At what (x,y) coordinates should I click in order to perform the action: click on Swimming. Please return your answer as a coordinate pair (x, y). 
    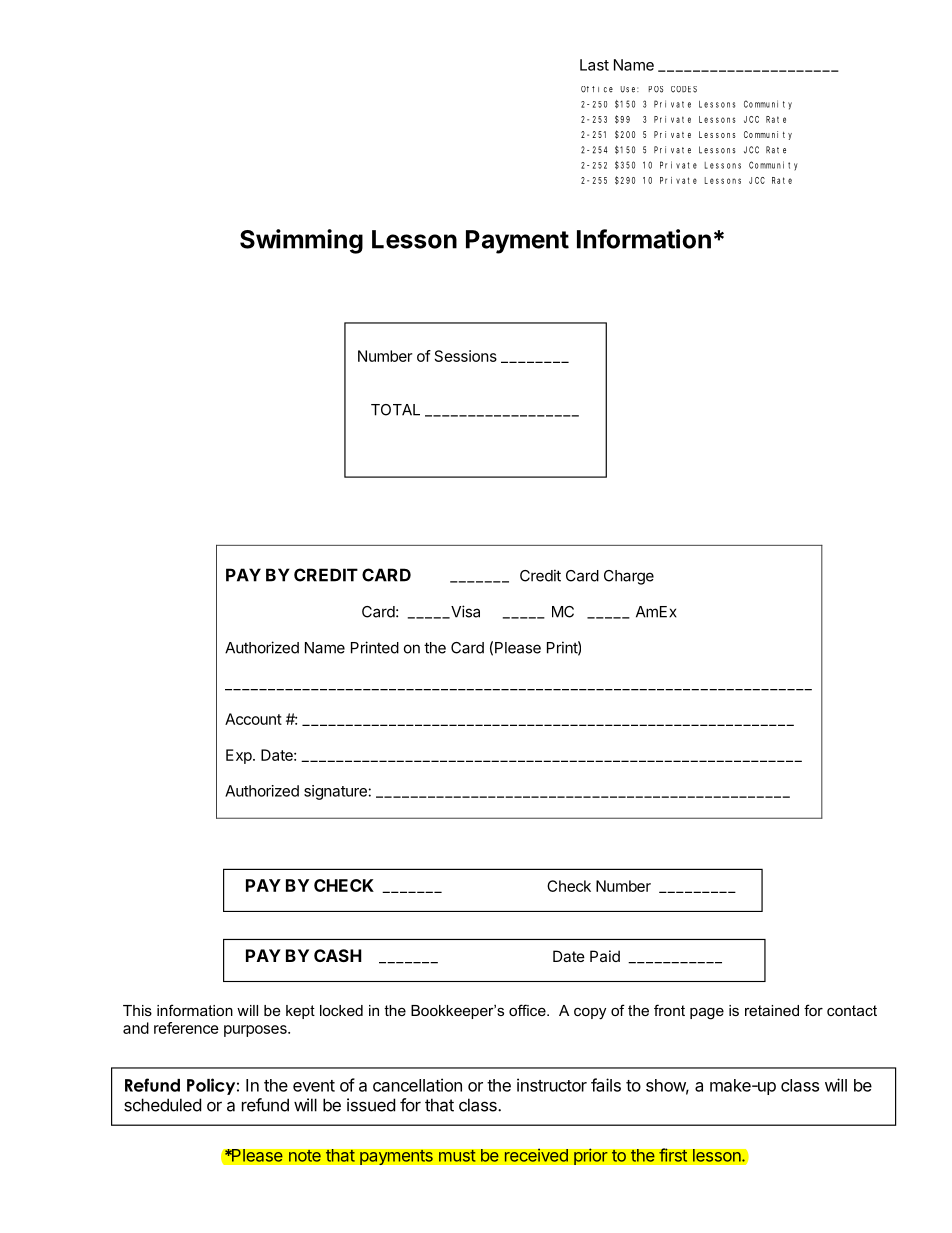
    Looking at the image, I should click on (301, 241).
